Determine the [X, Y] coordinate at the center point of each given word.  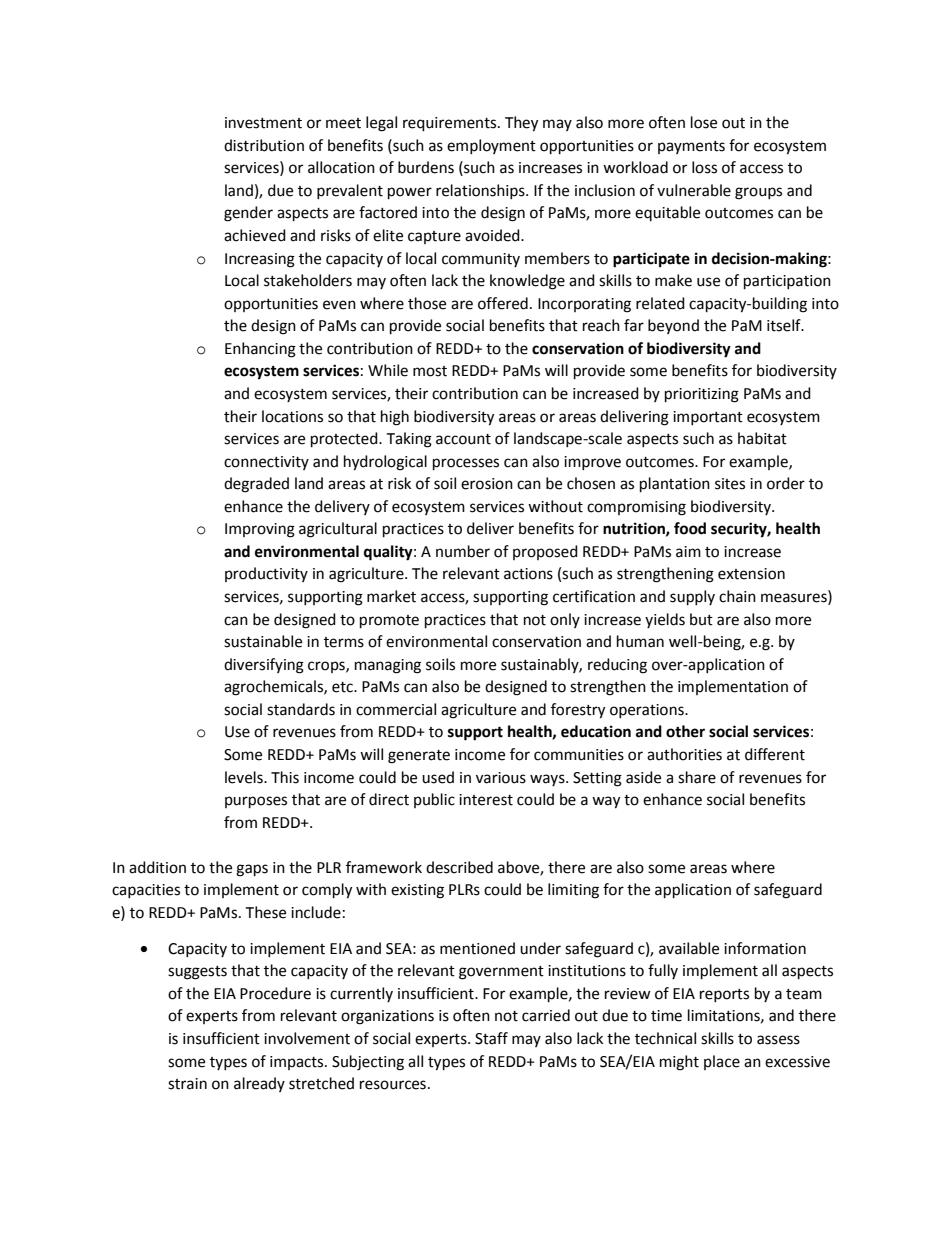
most [430, 371]
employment [491, 146]
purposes [256, 802]
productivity [266, 574]
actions [528, 574]
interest [486, 800]
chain [737, 596]
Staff [491, 1038]
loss [704, 167]
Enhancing [260, 350]
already [259, 1084]
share [697, 777]
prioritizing [702, 395]
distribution [264, 145]
